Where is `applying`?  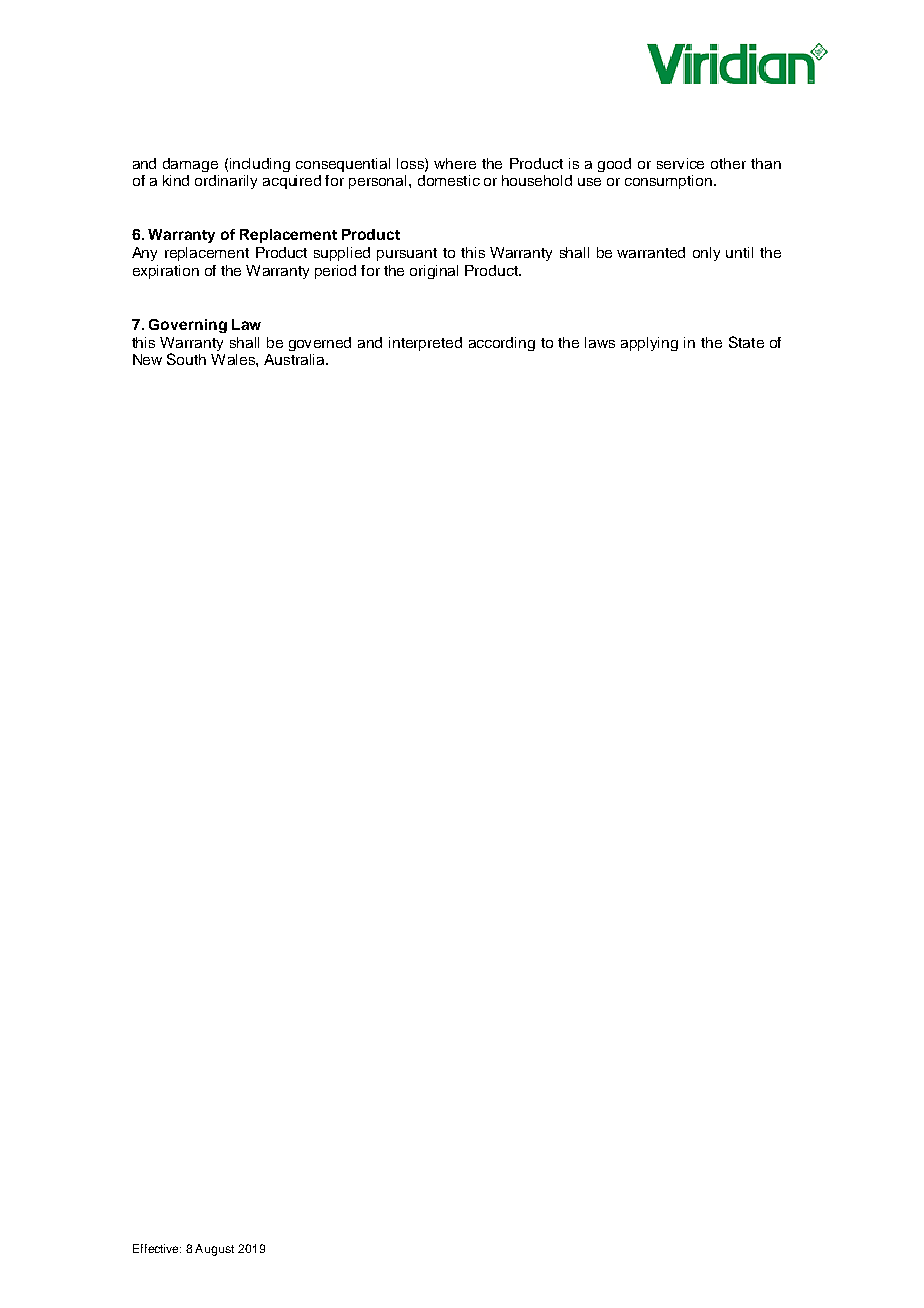
applying is located at coordinates (649, 344).
